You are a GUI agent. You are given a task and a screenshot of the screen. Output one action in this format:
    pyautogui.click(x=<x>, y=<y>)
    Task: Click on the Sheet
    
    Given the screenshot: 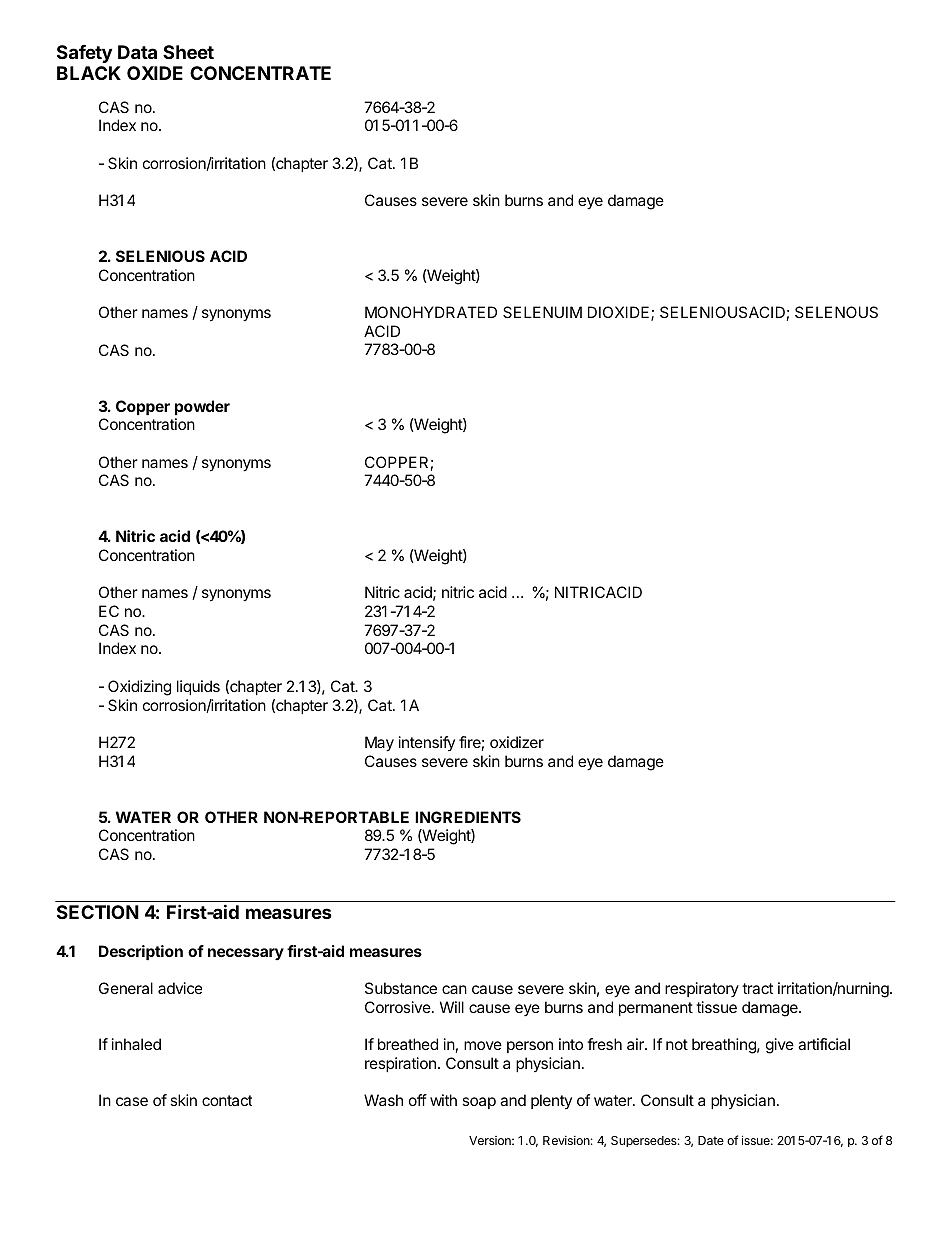 What is the action you would take?
    pyautogui.click(x=188, y=52)
